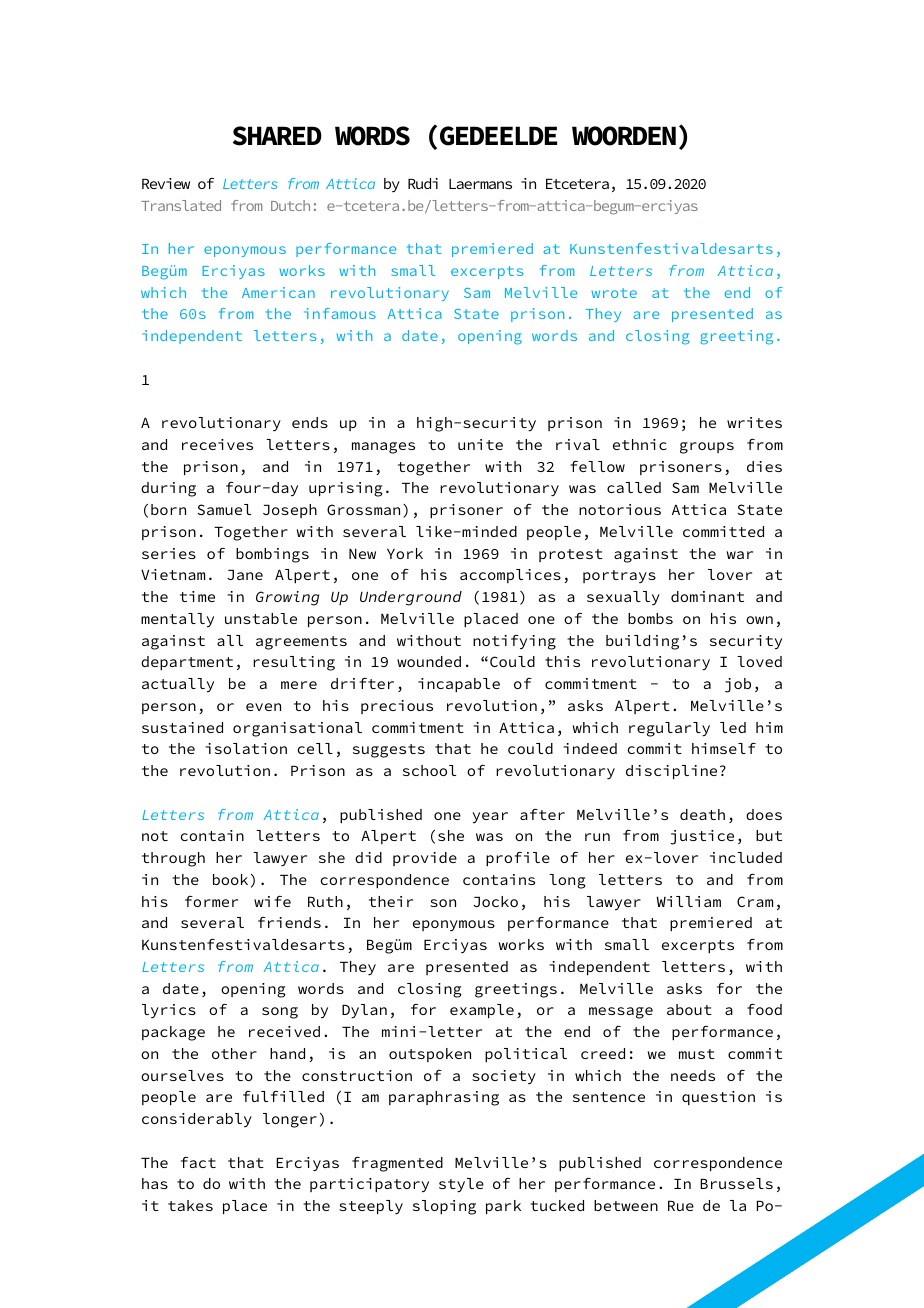 This page has width=924, height=1308. What do you see at coordinates (217, 444) in the page?
I see `receives` at bounding box center [217, 444].
